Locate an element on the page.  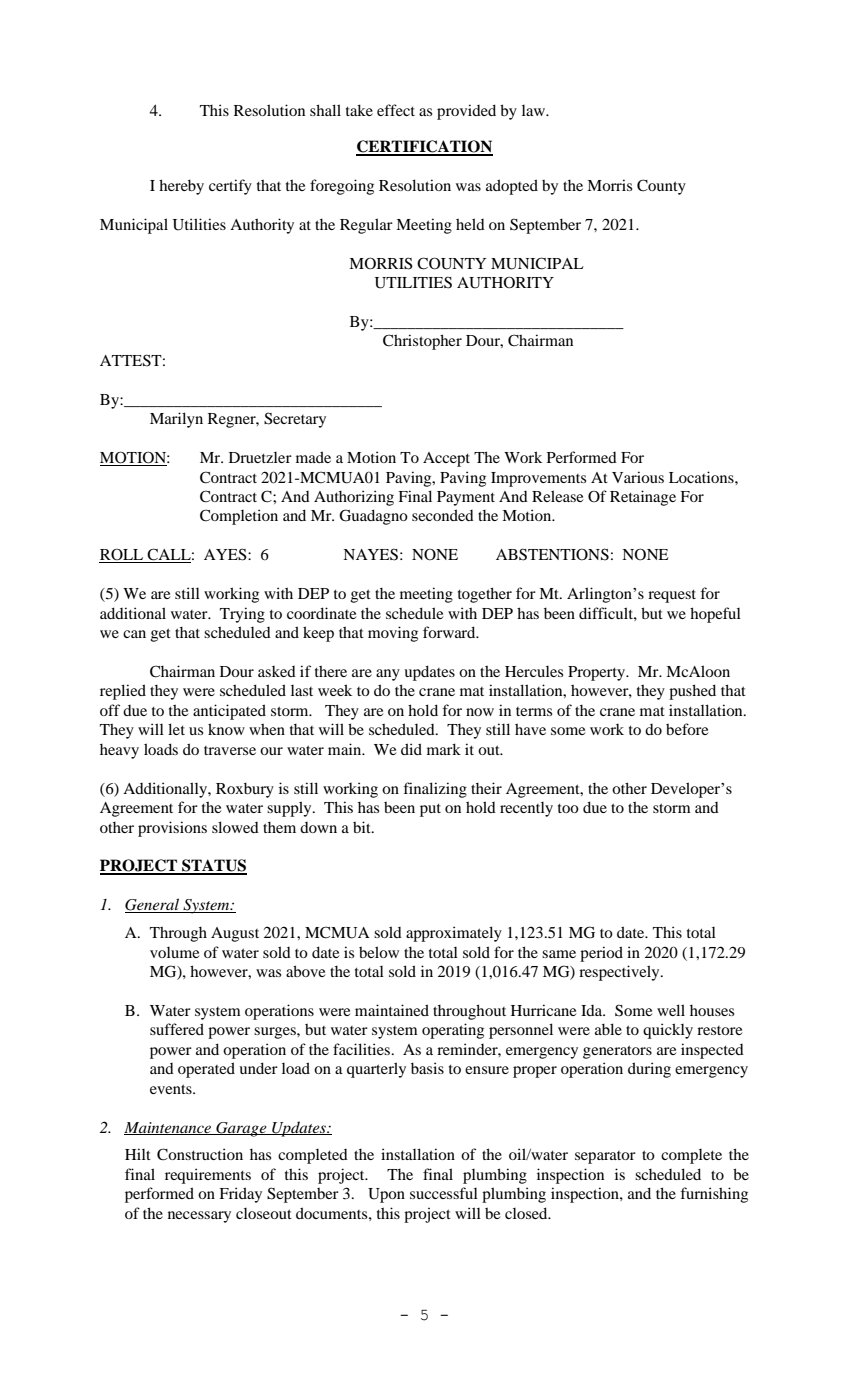
CERTIFICATION is located at coordinates (424, 147).
